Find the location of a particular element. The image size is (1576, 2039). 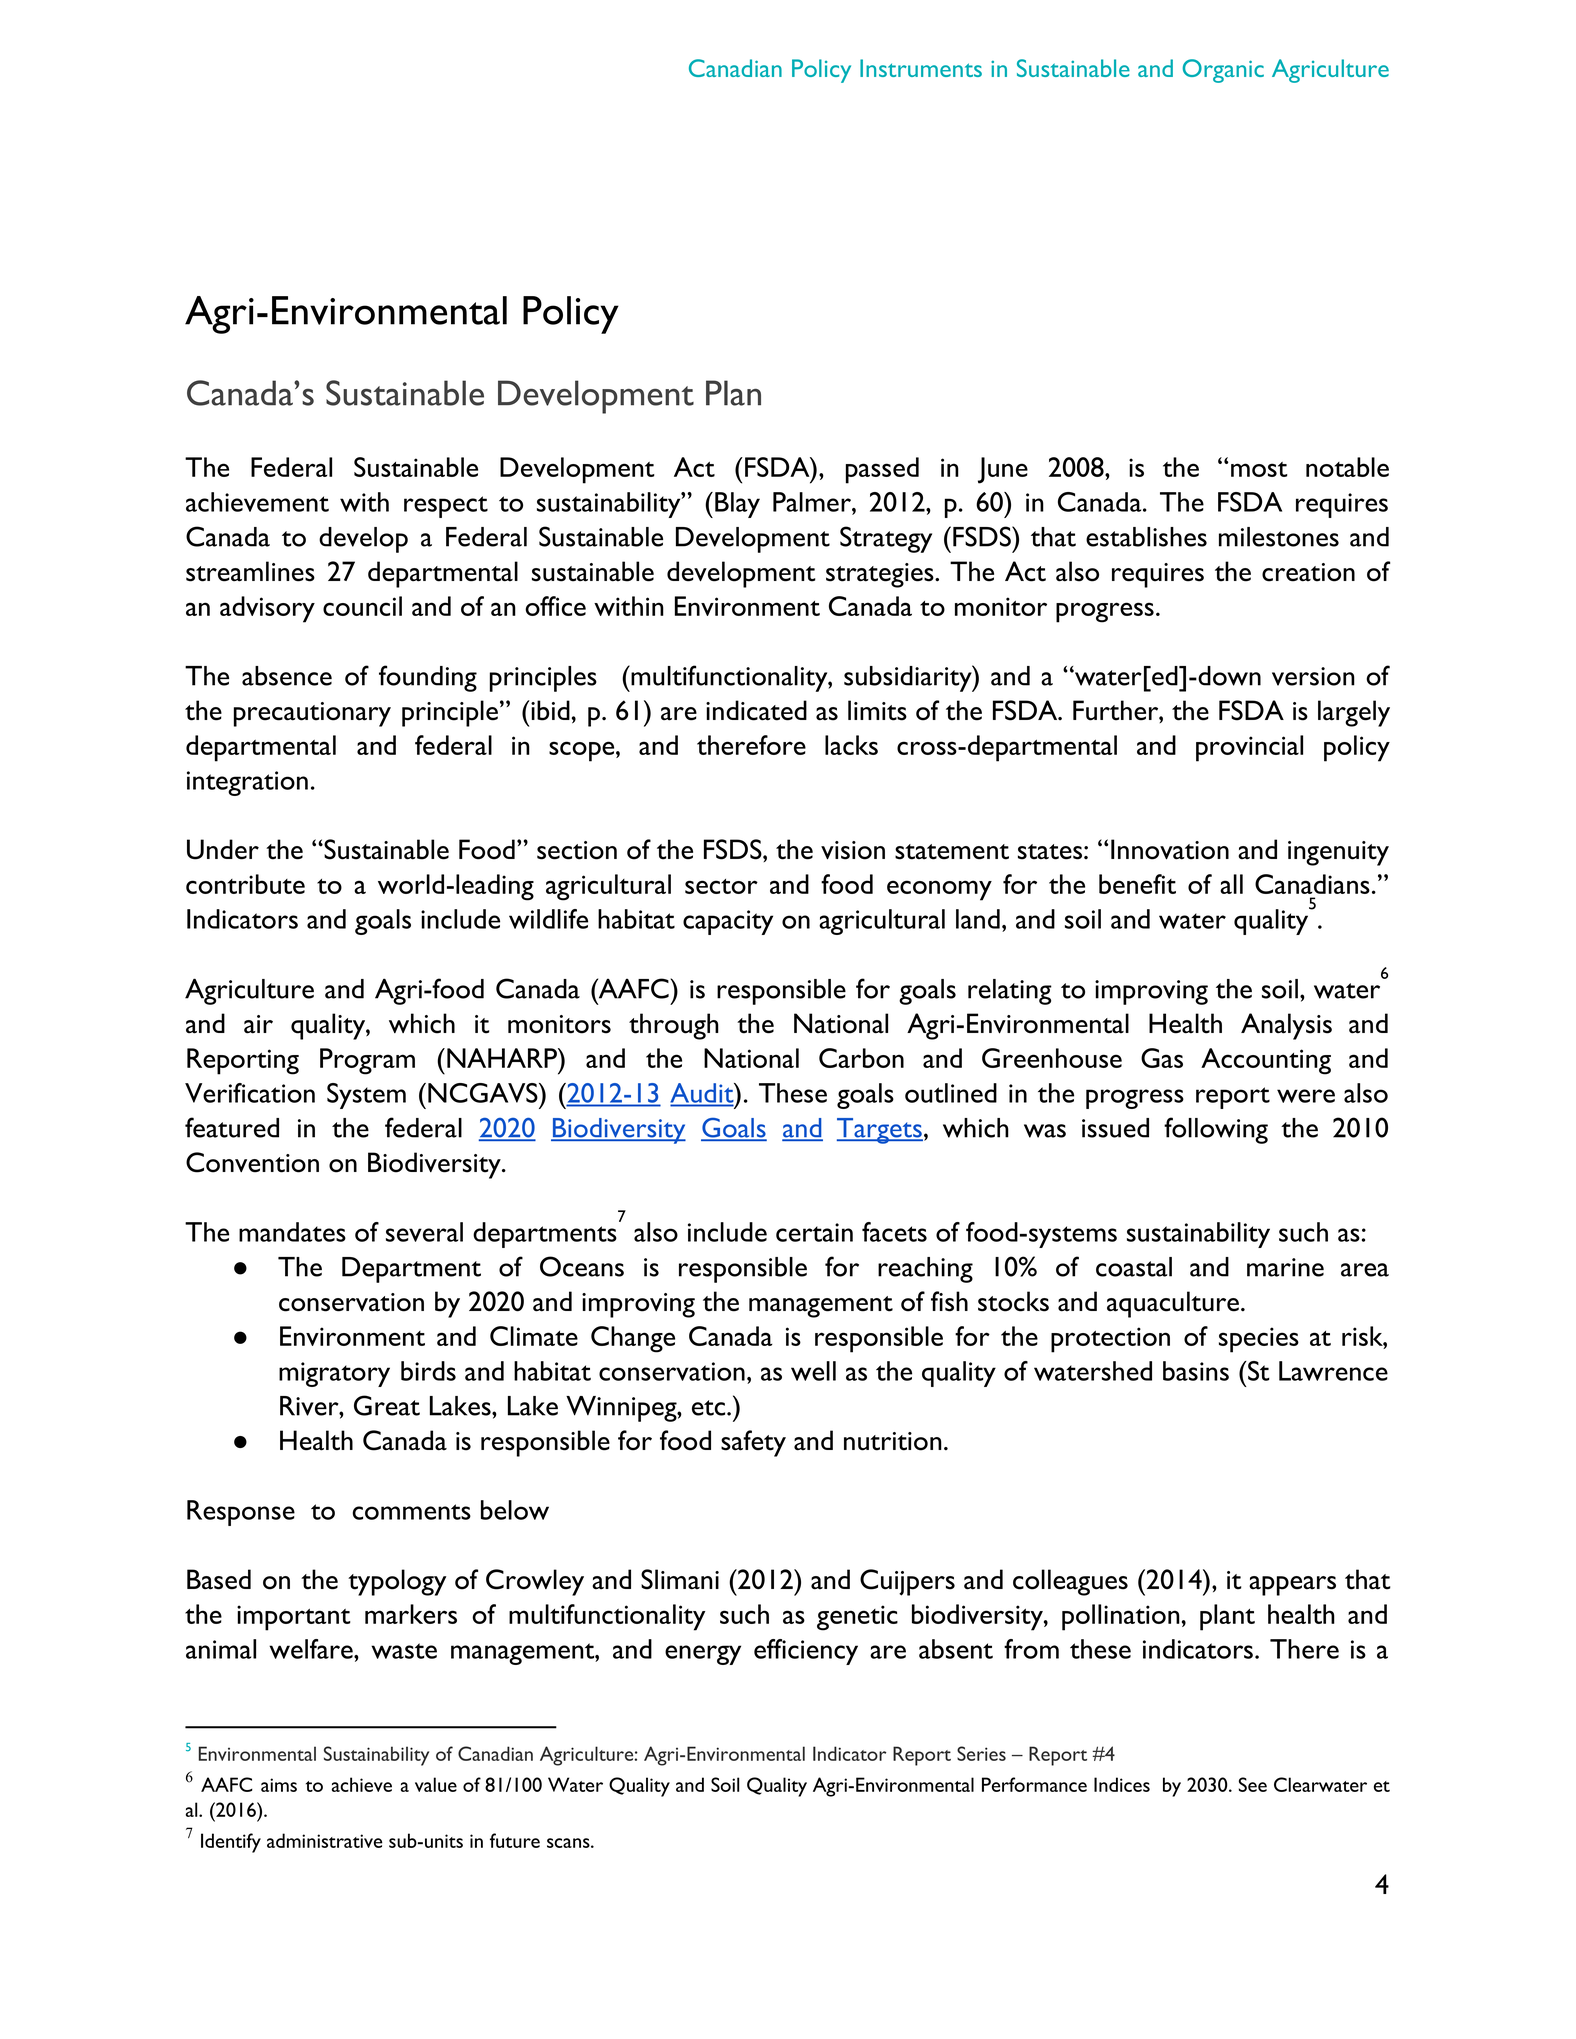

Organic is located at coordinates (1223, 71).
